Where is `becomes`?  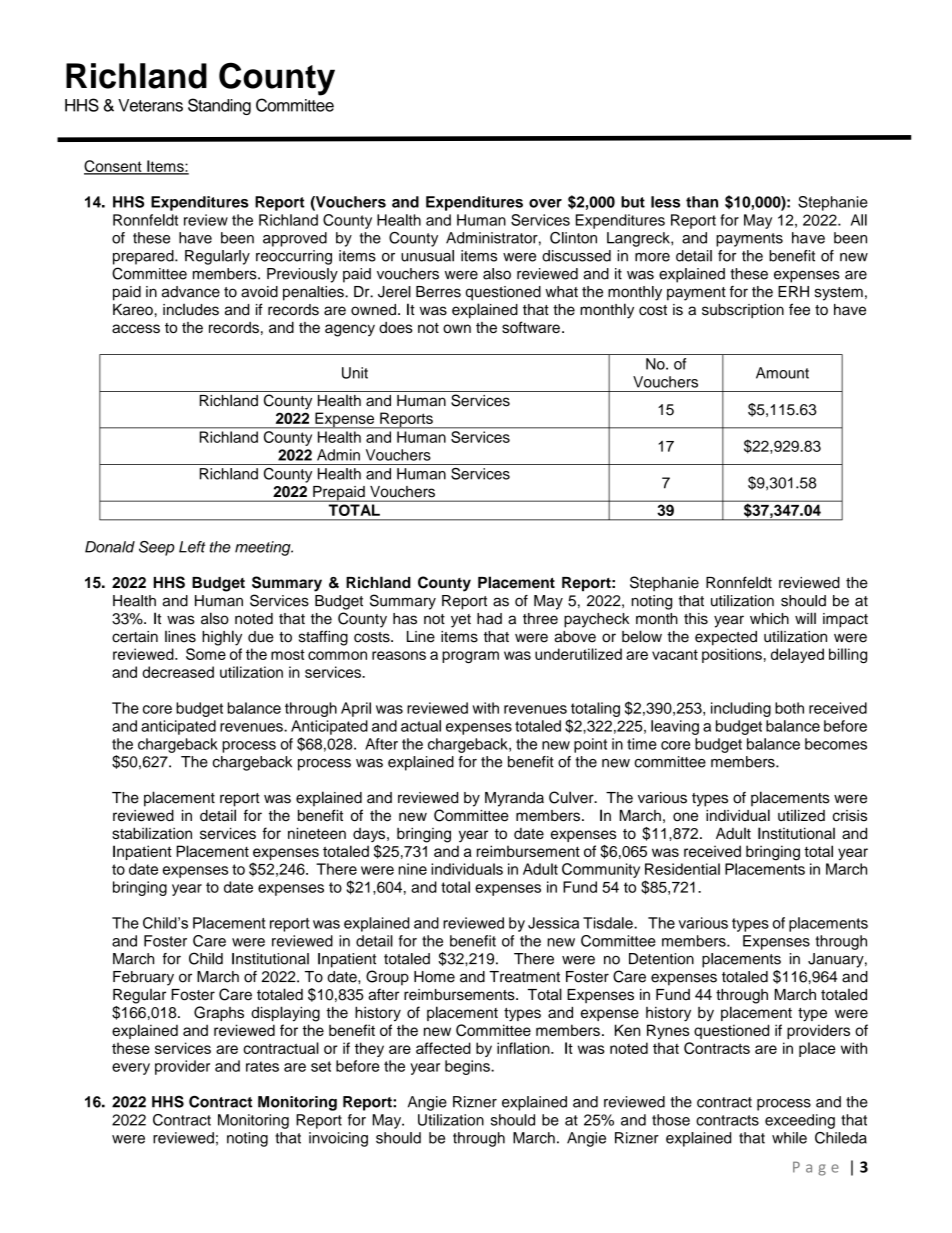 becomes is located at coordinates (836, 744).
